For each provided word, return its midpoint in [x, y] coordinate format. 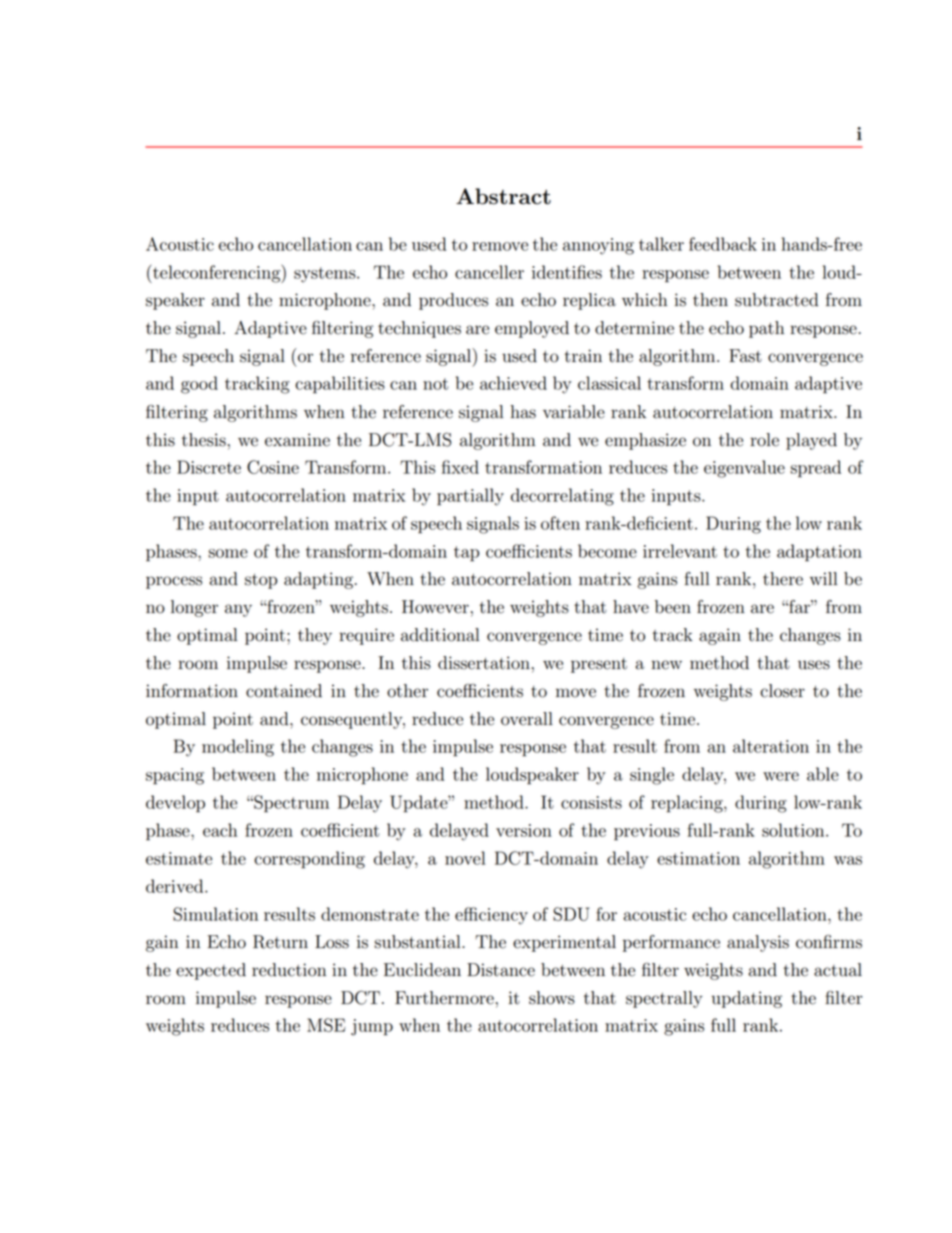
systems [326, 275]
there [783, 579]
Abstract [503, 196]
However [435, 607]
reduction [289, 970]
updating [746, 999]
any [238, 610]
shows [552, 998]
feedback [723, 244]
